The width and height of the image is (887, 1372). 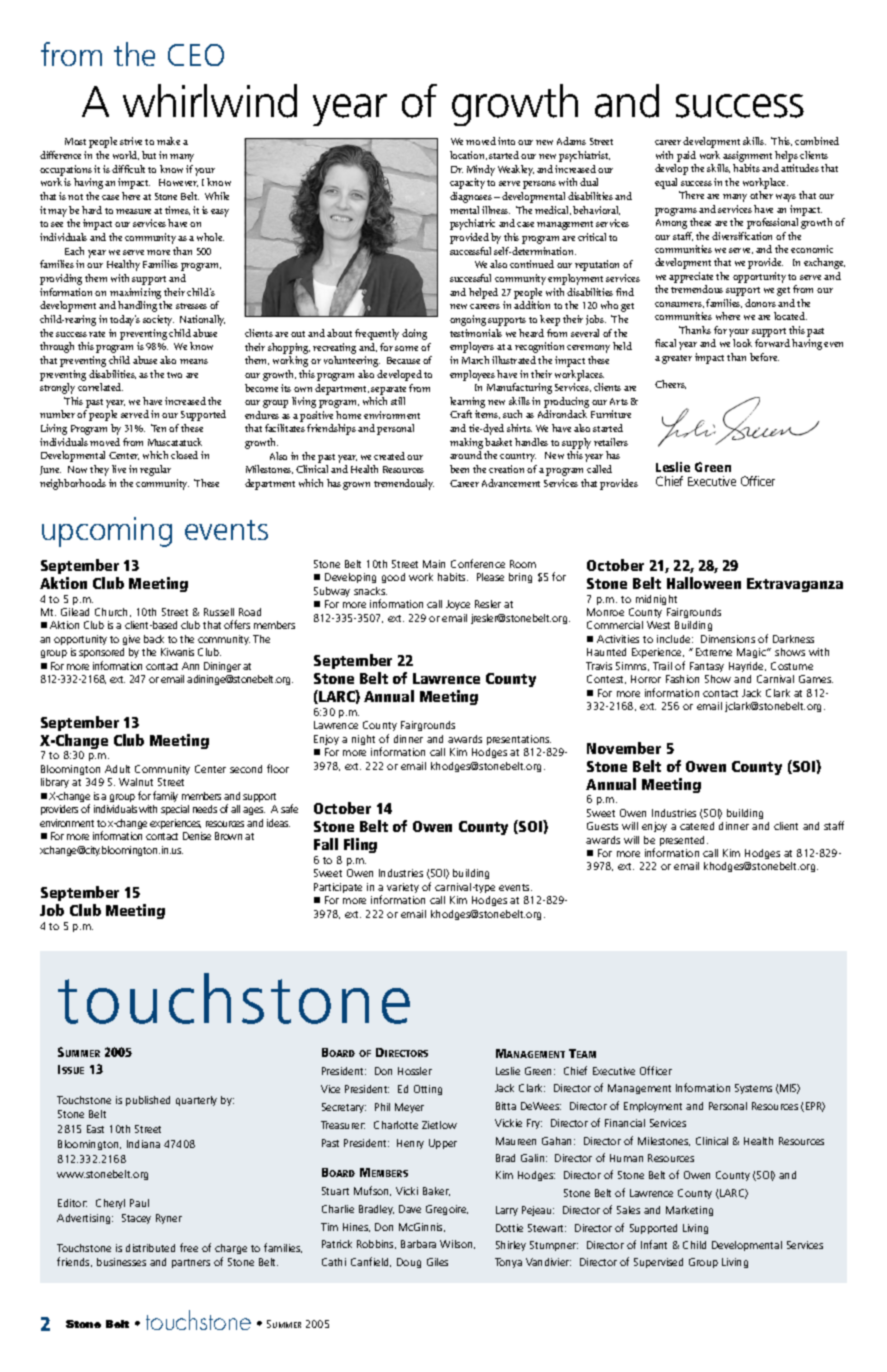 I want to click on variety, so click(x=403, y=888).
